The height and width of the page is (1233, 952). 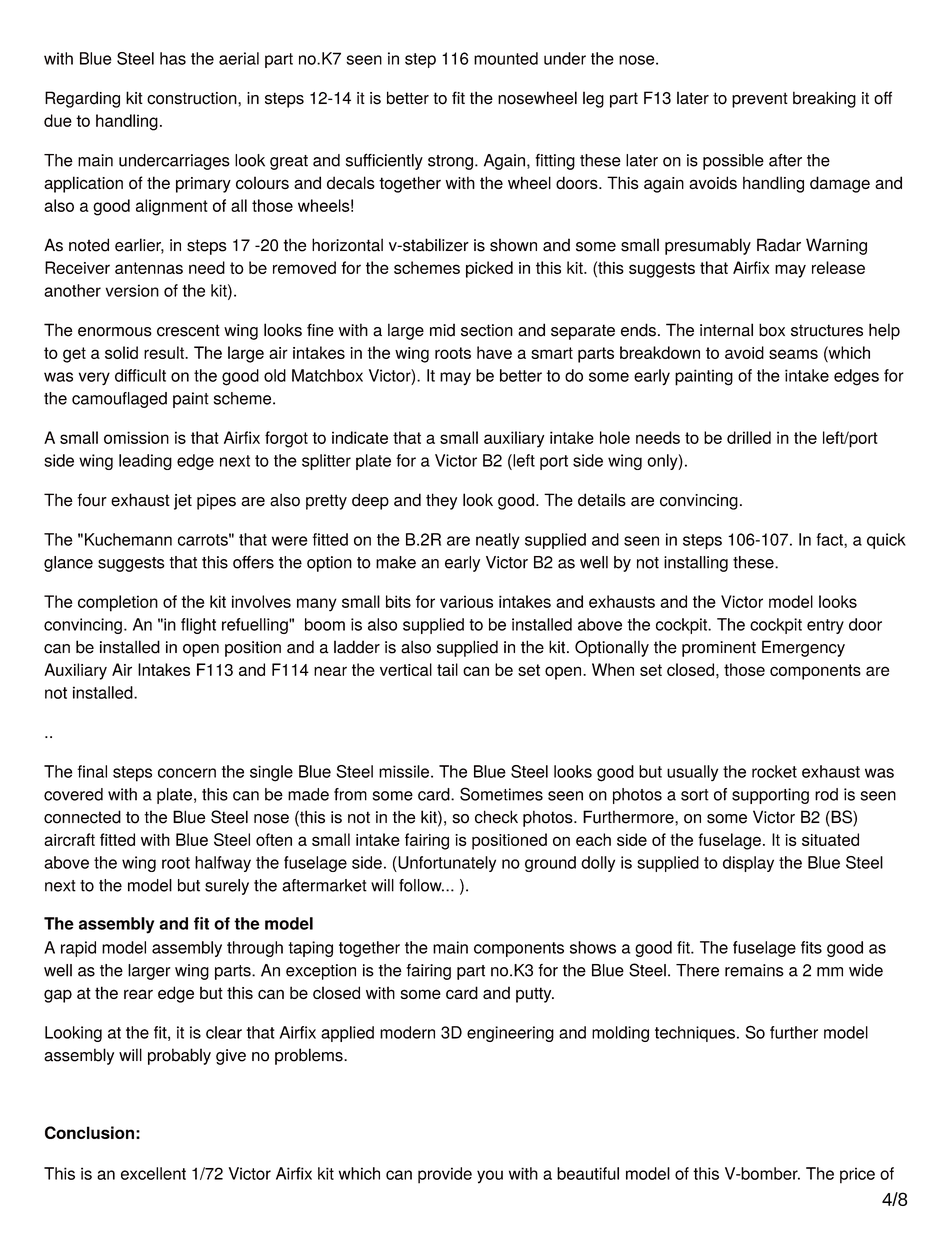 What do you see at coordinates (826, 794) in the page?
I see `rod` at bounding box center [826, 794].
